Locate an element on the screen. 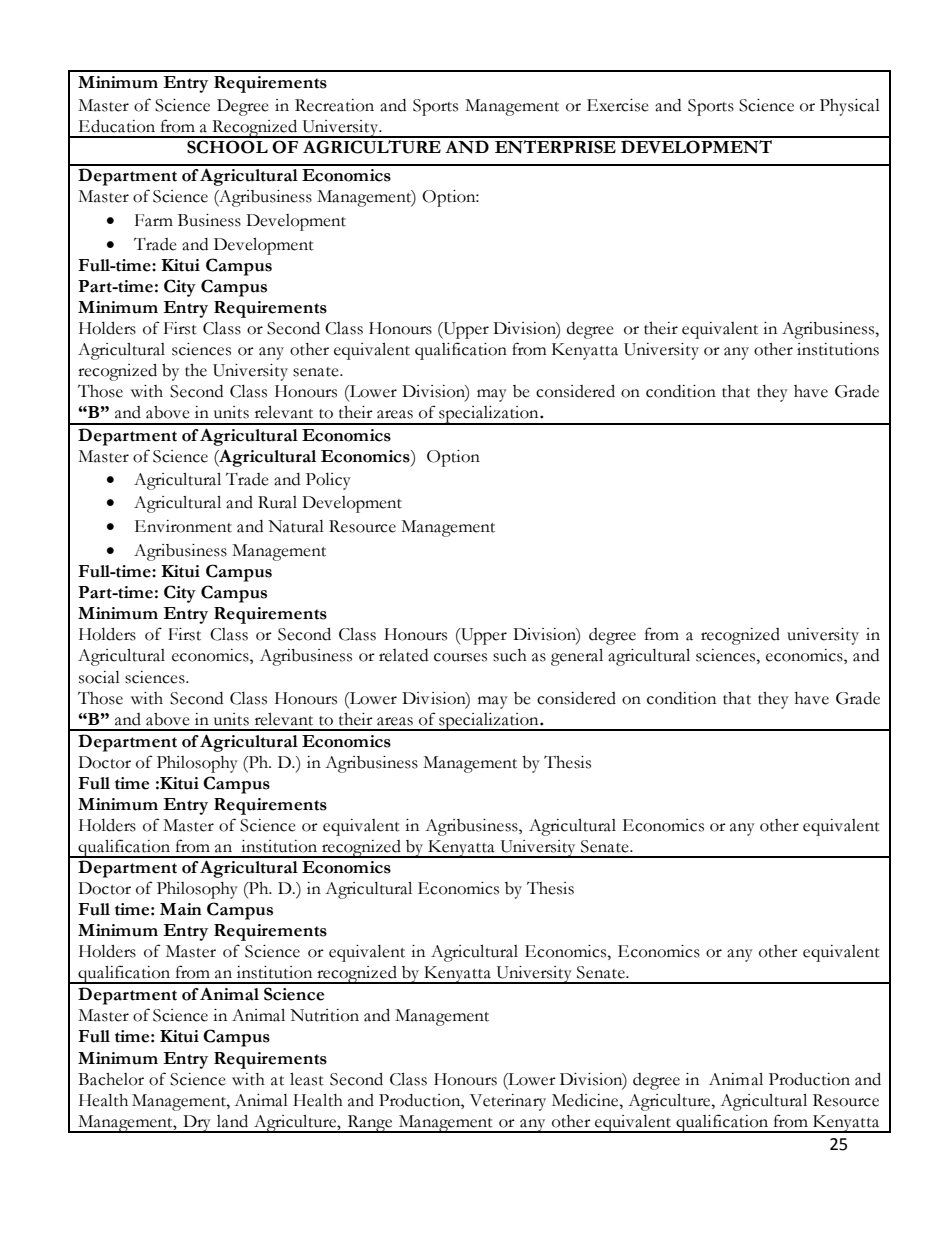 The width and height of the screenshot is (952, 1233). Policy is located at coordinates (328, 481).
